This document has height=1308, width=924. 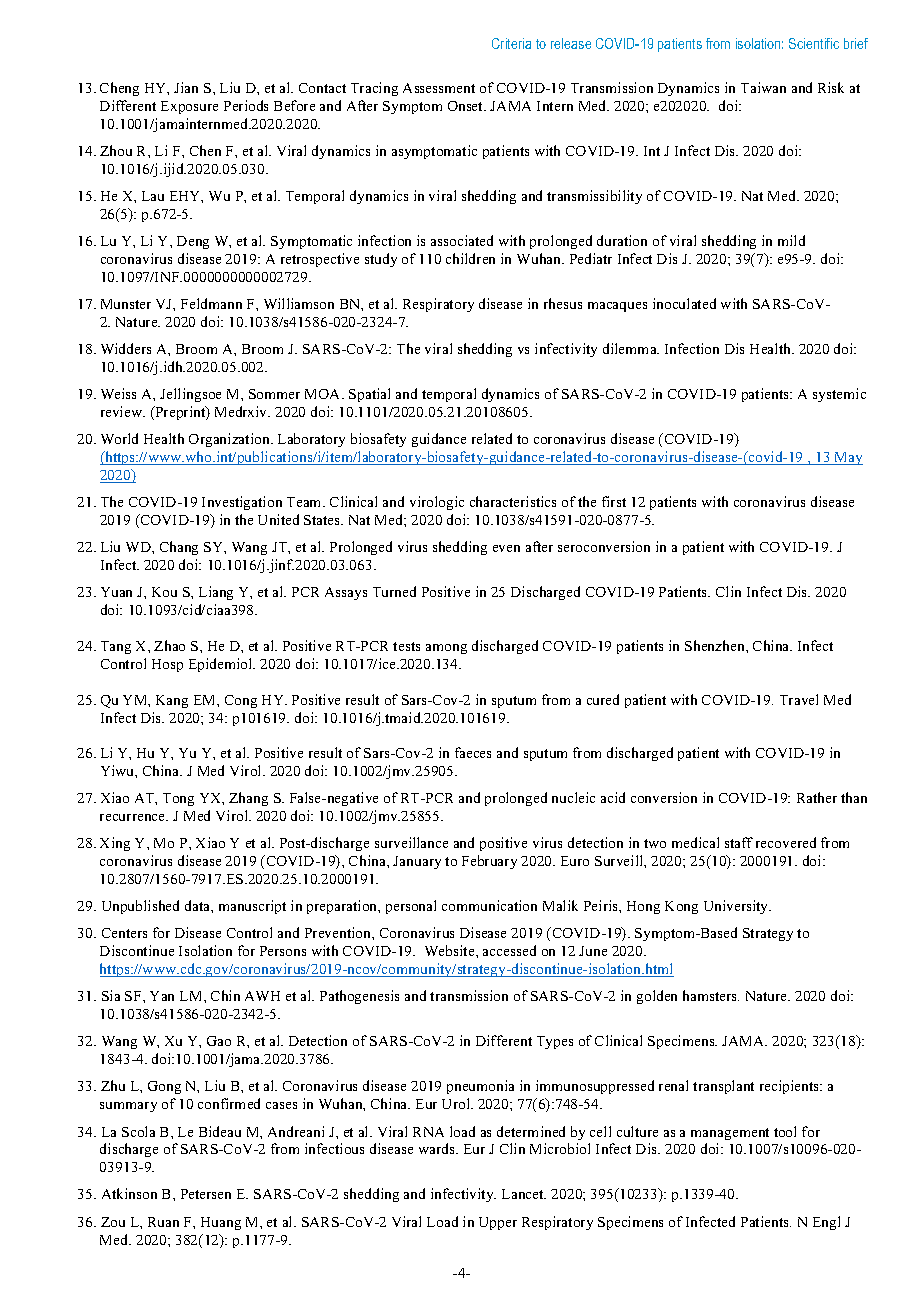 I want to click on University, so click(x=737, y=907).
